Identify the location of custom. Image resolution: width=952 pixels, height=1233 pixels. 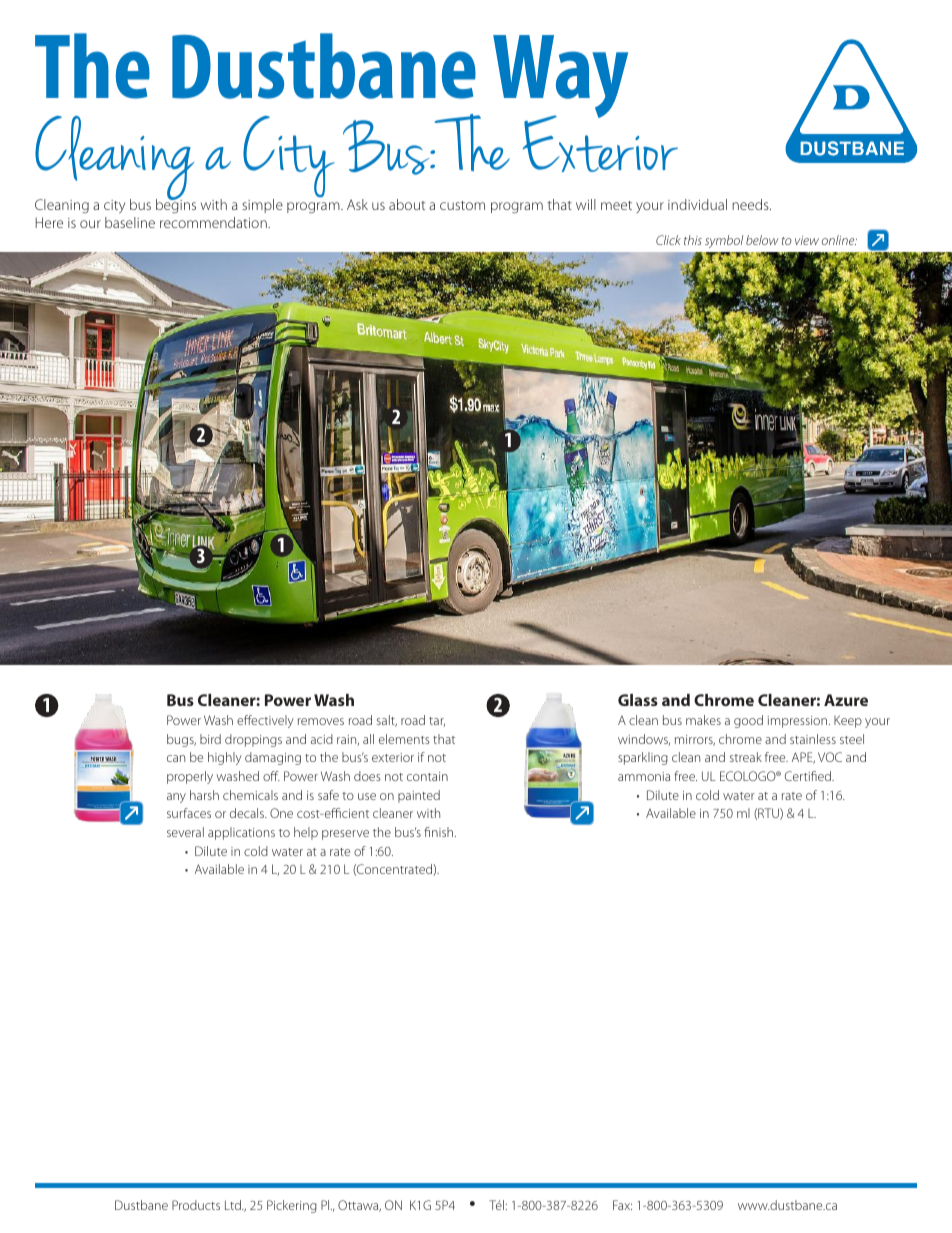
(462, 205).
